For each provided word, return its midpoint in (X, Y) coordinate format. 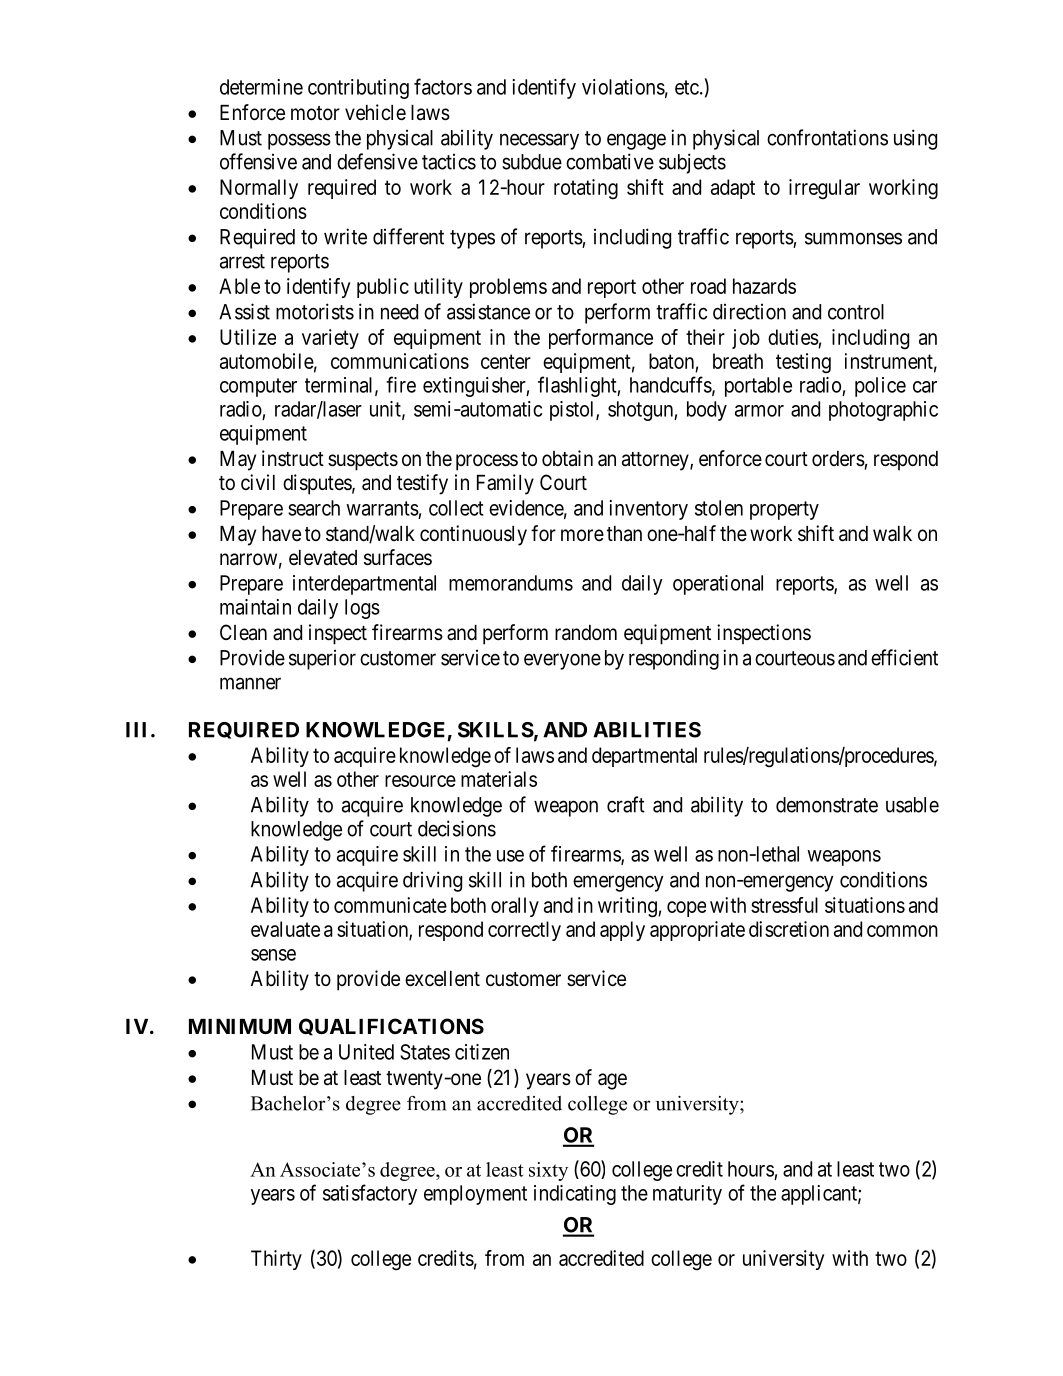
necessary (539, 141)
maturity (687, 1195)
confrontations (827, 137)
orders (838, 459)
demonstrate (827, 805)
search (314, 508)
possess (299, 141)
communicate (390, 905)
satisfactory (370, 1194)
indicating (575, 1195)
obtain (567, 458)
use (510, 856)
